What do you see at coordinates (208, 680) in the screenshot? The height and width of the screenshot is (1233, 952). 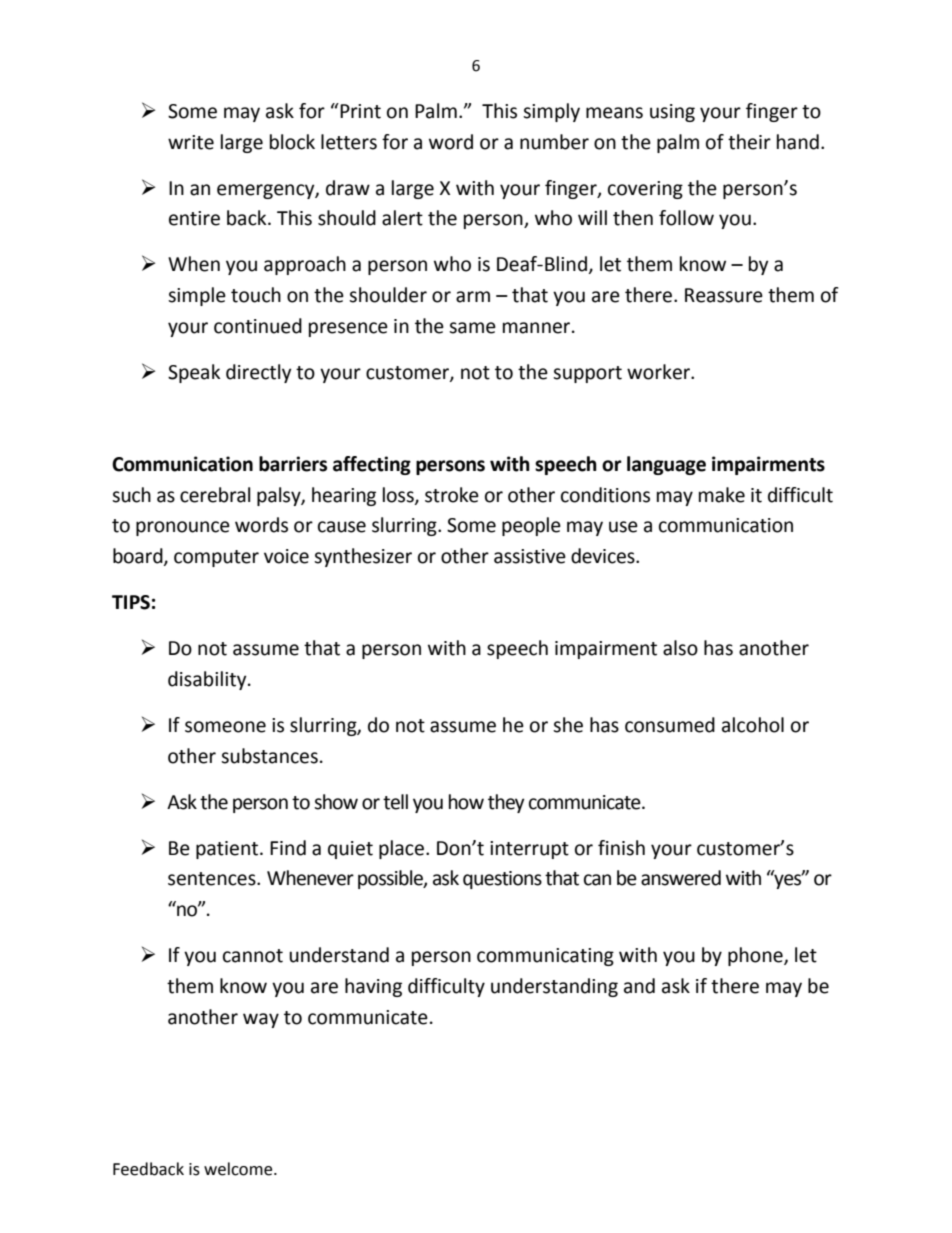 I see `disability` at bounding box center [208, 680].
